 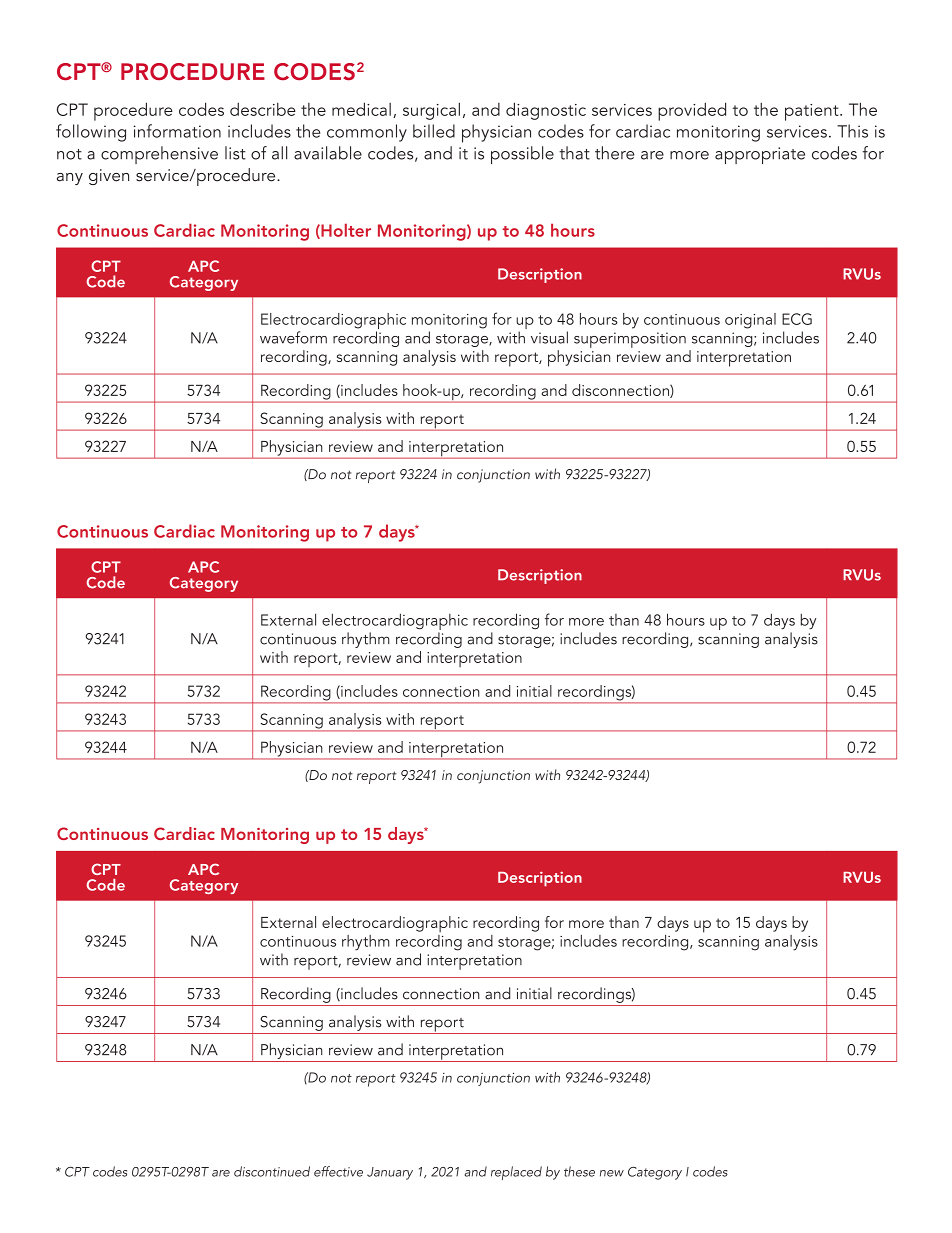 I want to click on discontinued, so click(x=272, y=1171).
